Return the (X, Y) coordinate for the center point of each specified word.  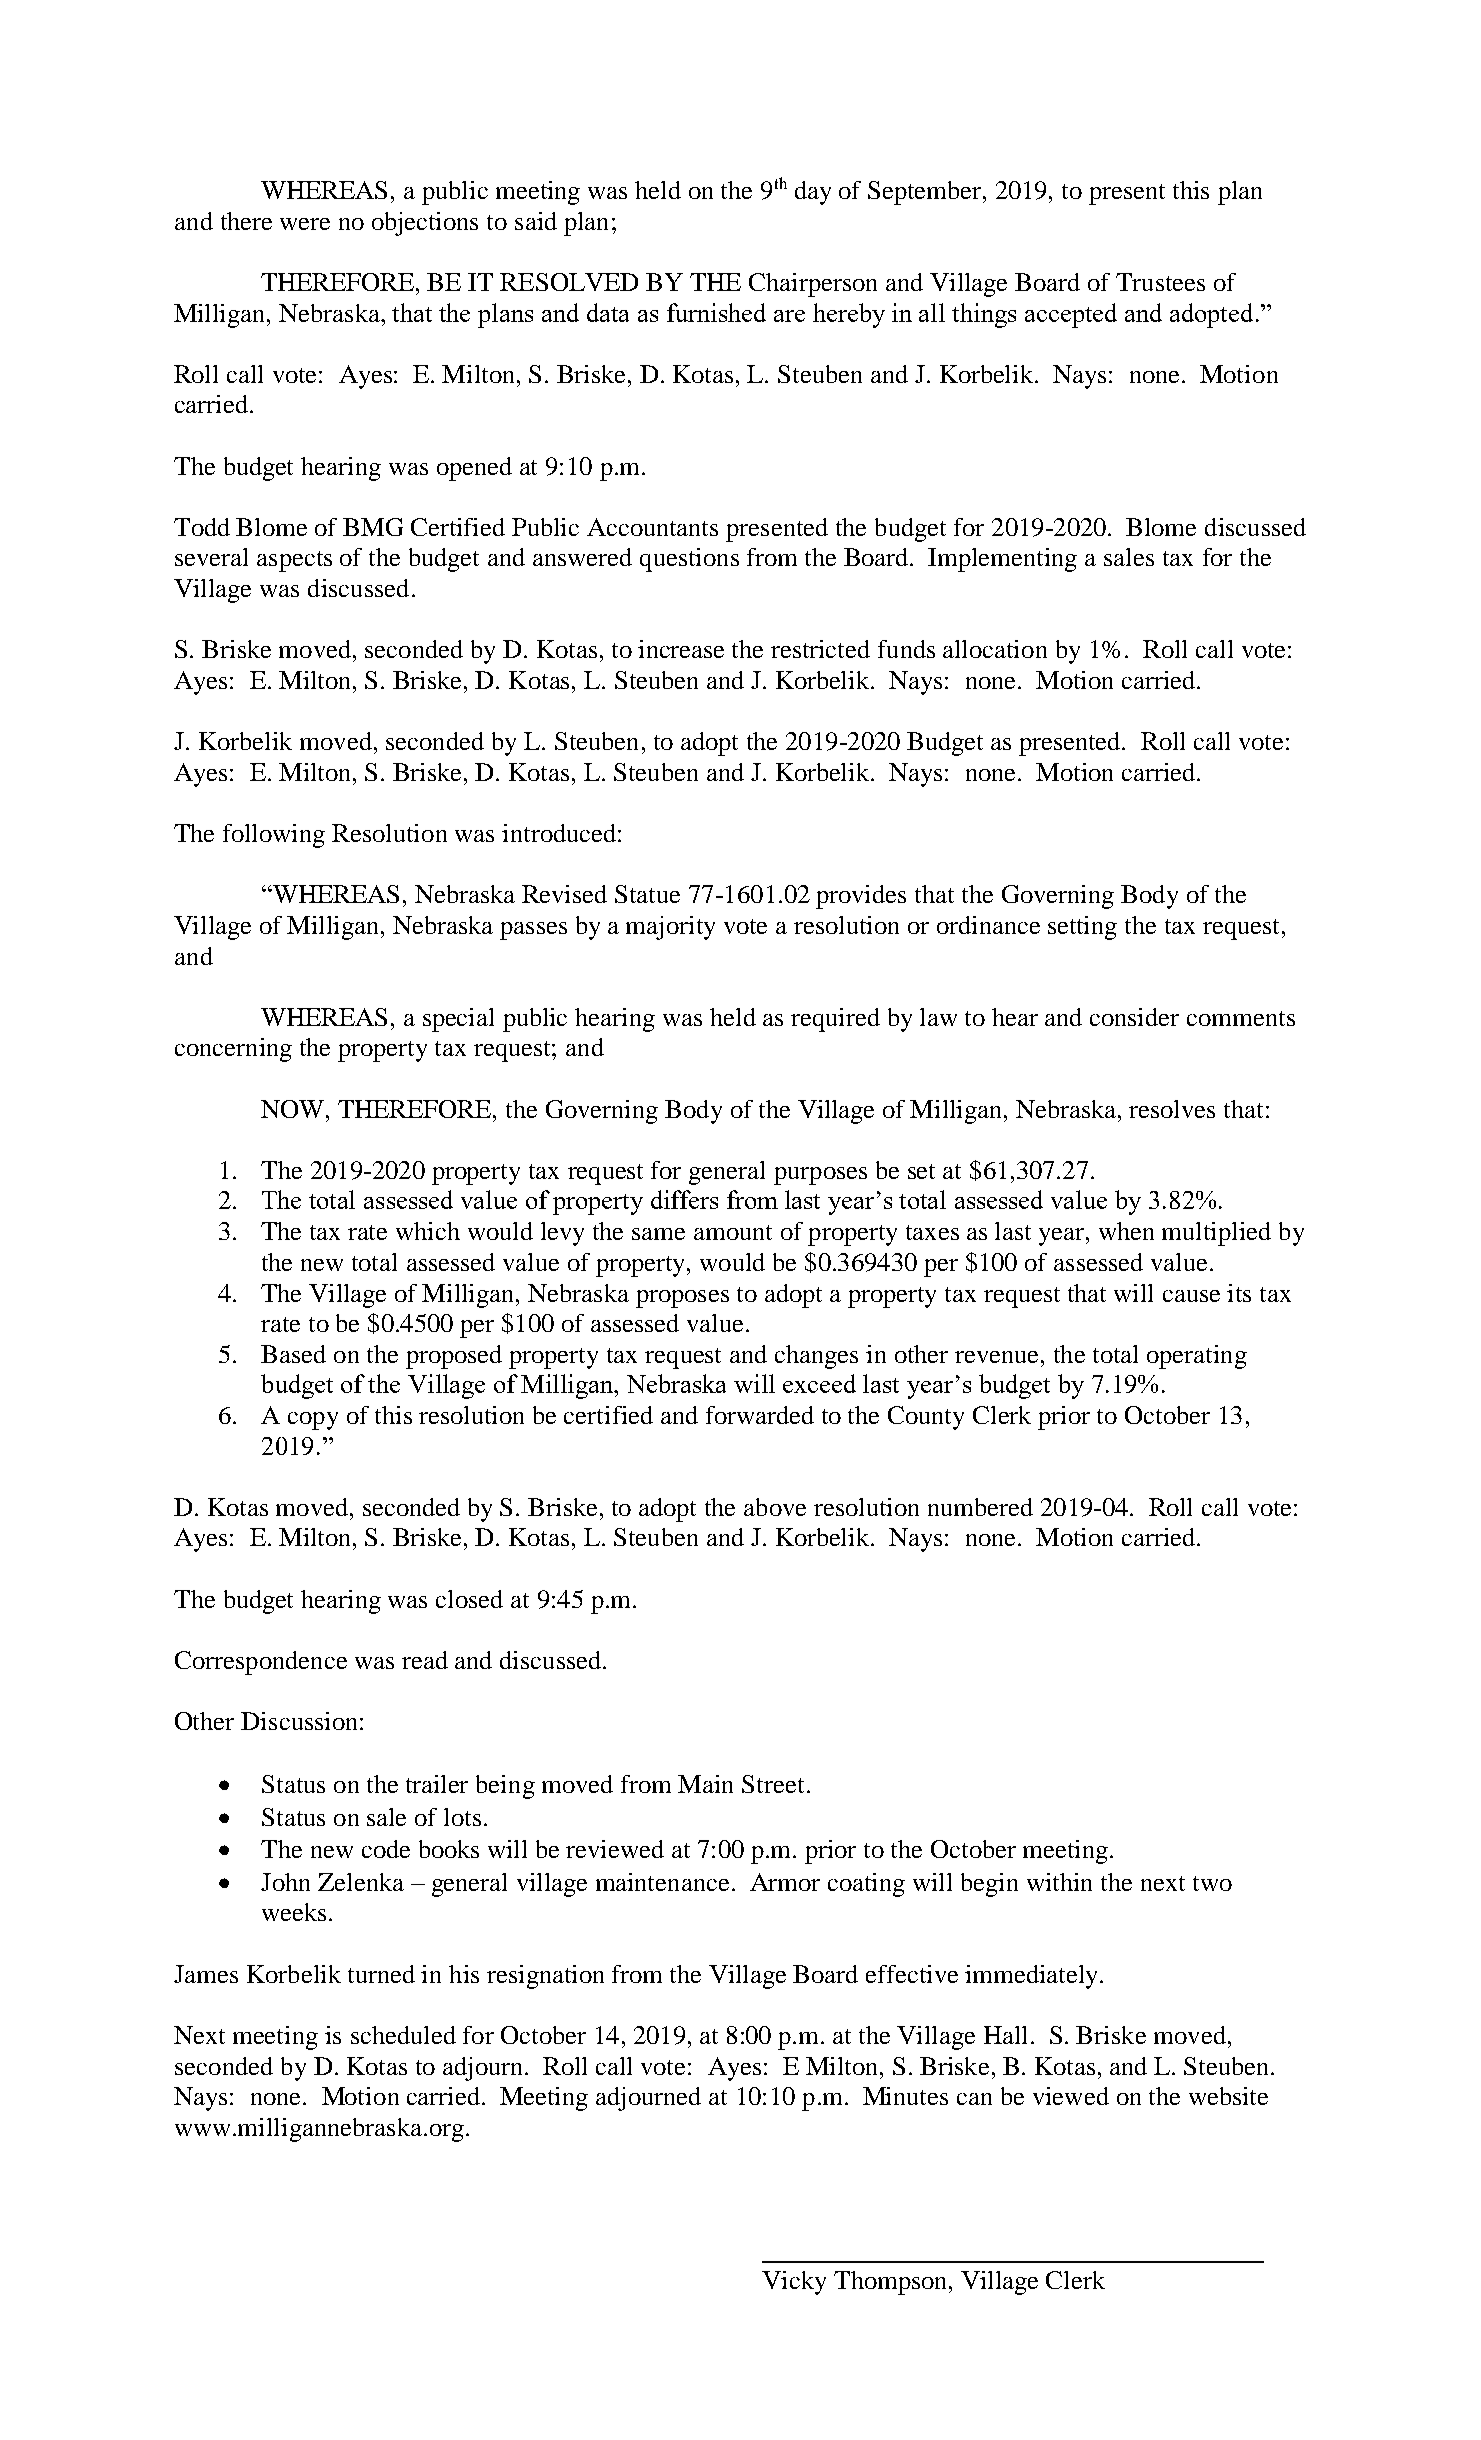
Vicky (794, 2283)
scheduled (403, 2035)
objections (425, 224)
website (1228, 2096)
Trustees (1160, 282)
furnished (716, 312)
